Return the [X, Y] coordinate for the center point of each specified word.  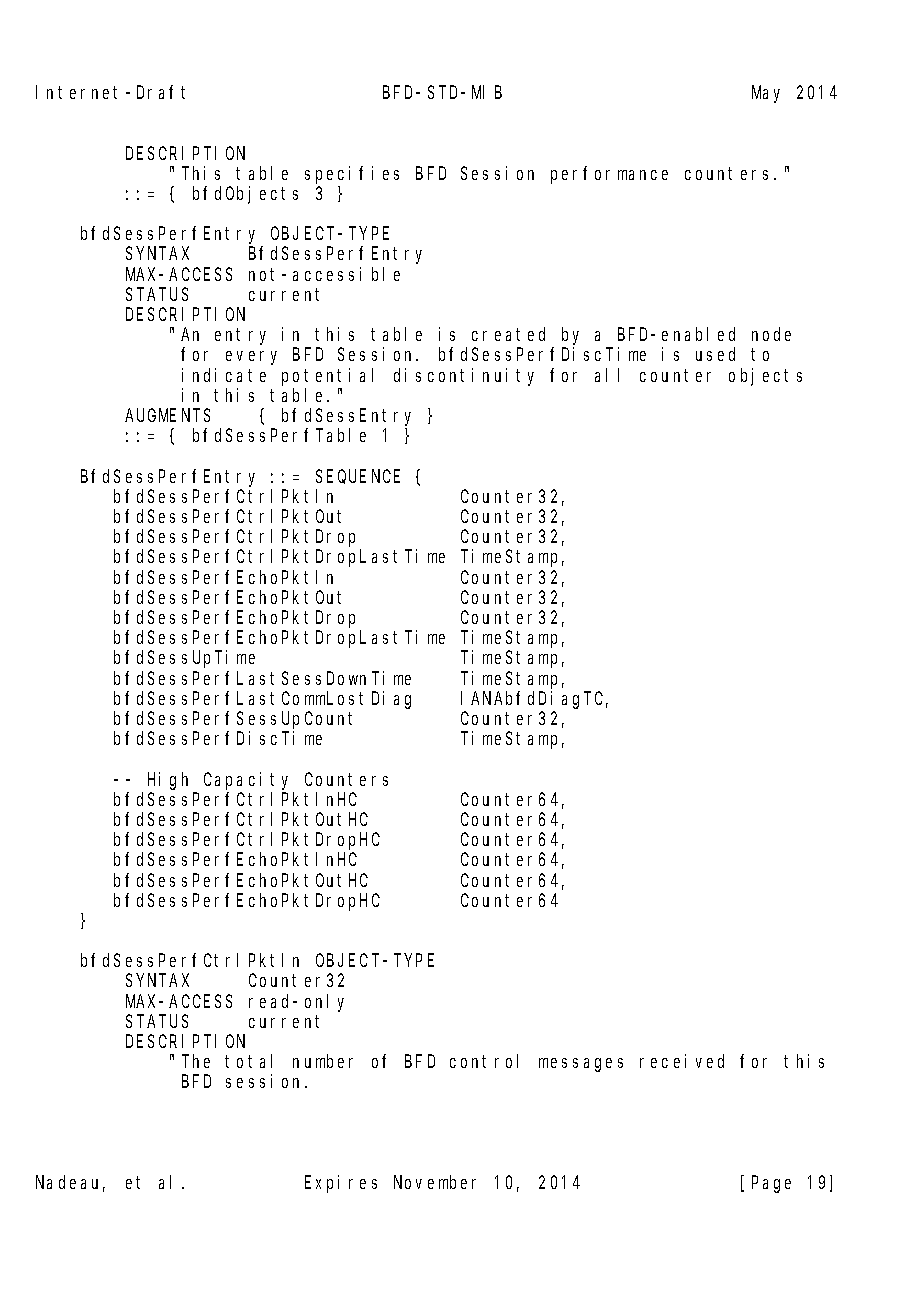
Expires [341, 1184]
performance [609, 175]
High [168, 781]
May [766, 94]
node [771, 334]
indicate [224, 375]
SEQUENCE [358, 477]
